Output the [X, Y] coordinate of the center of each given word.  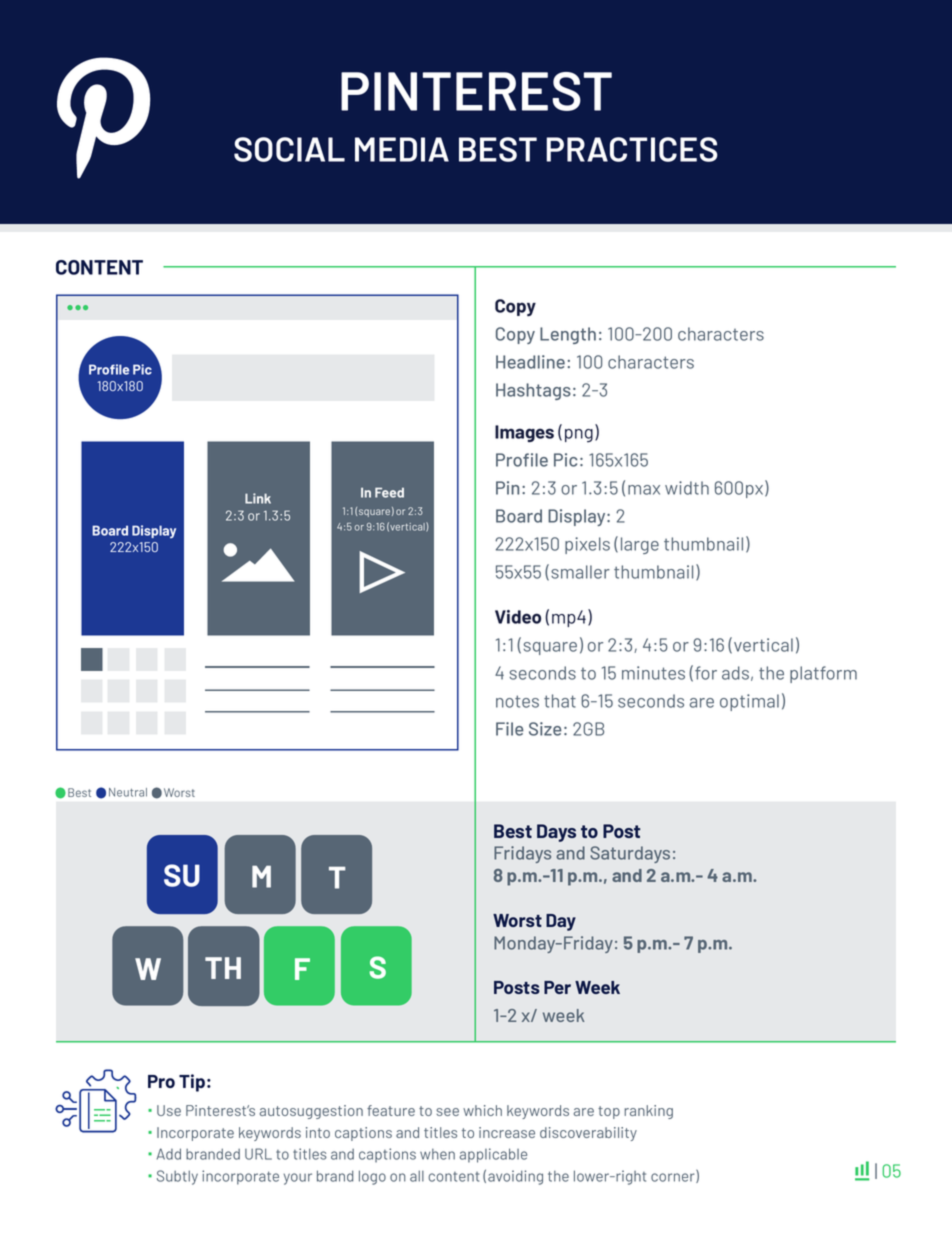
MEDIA [402, 149]
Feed [389, 492]
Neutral [128, 792]
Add [169, 1154]
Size [545, 729]
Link [258, 498]
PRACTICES [632, 149]
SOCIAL [289, 149]
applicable [493, 1155]
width [687, 488]
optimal [749, 702]
